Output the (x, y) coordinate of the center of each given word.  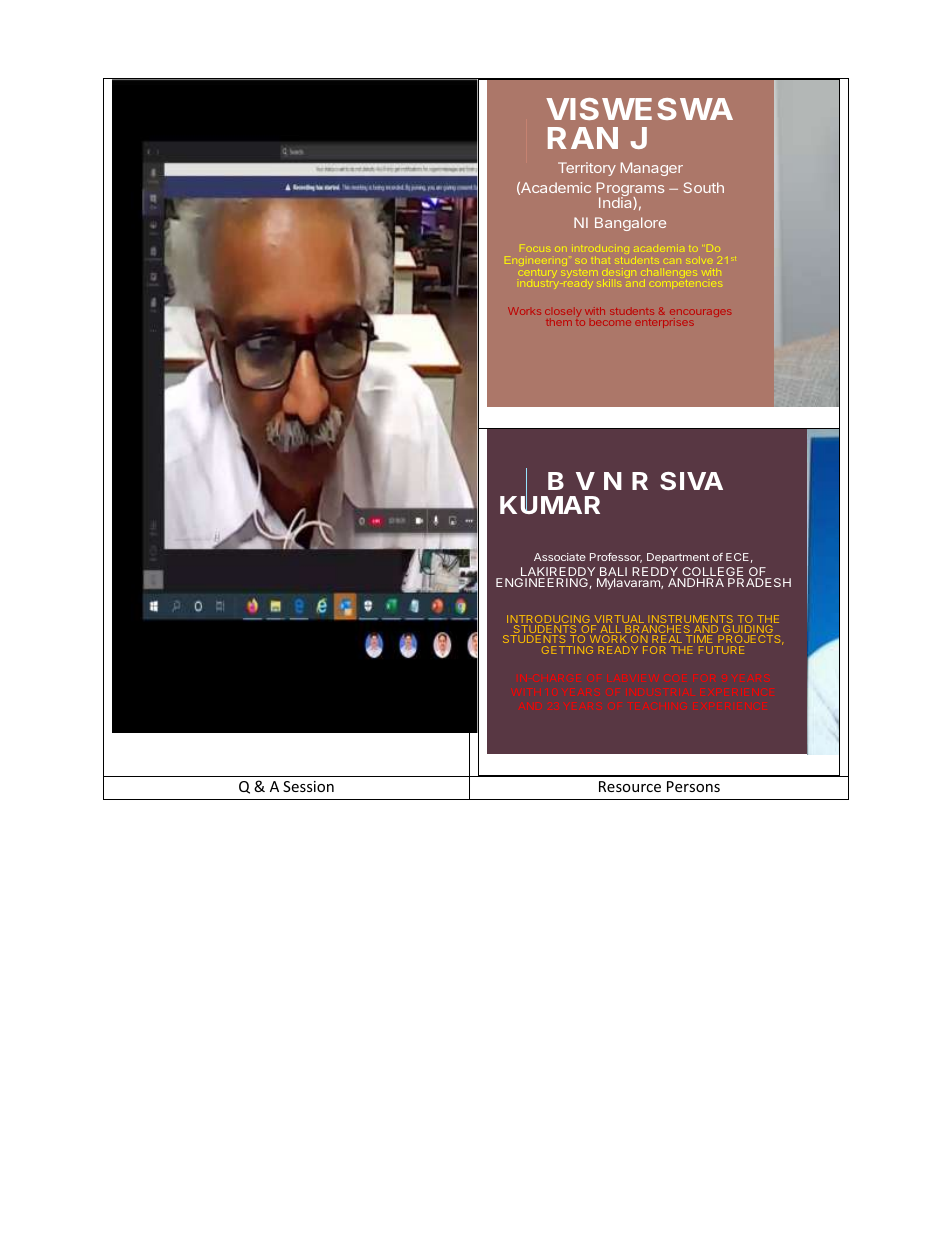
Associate (560, 557)
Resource (630, 786)
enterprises (664, 323)
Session (308, 786)
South (704, 187)
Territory (587, 169)
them (559, 322)
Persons (693, 786)
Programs (630, 190)
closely (563, 314)
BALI (612, 573)
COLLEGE (712, 573)
